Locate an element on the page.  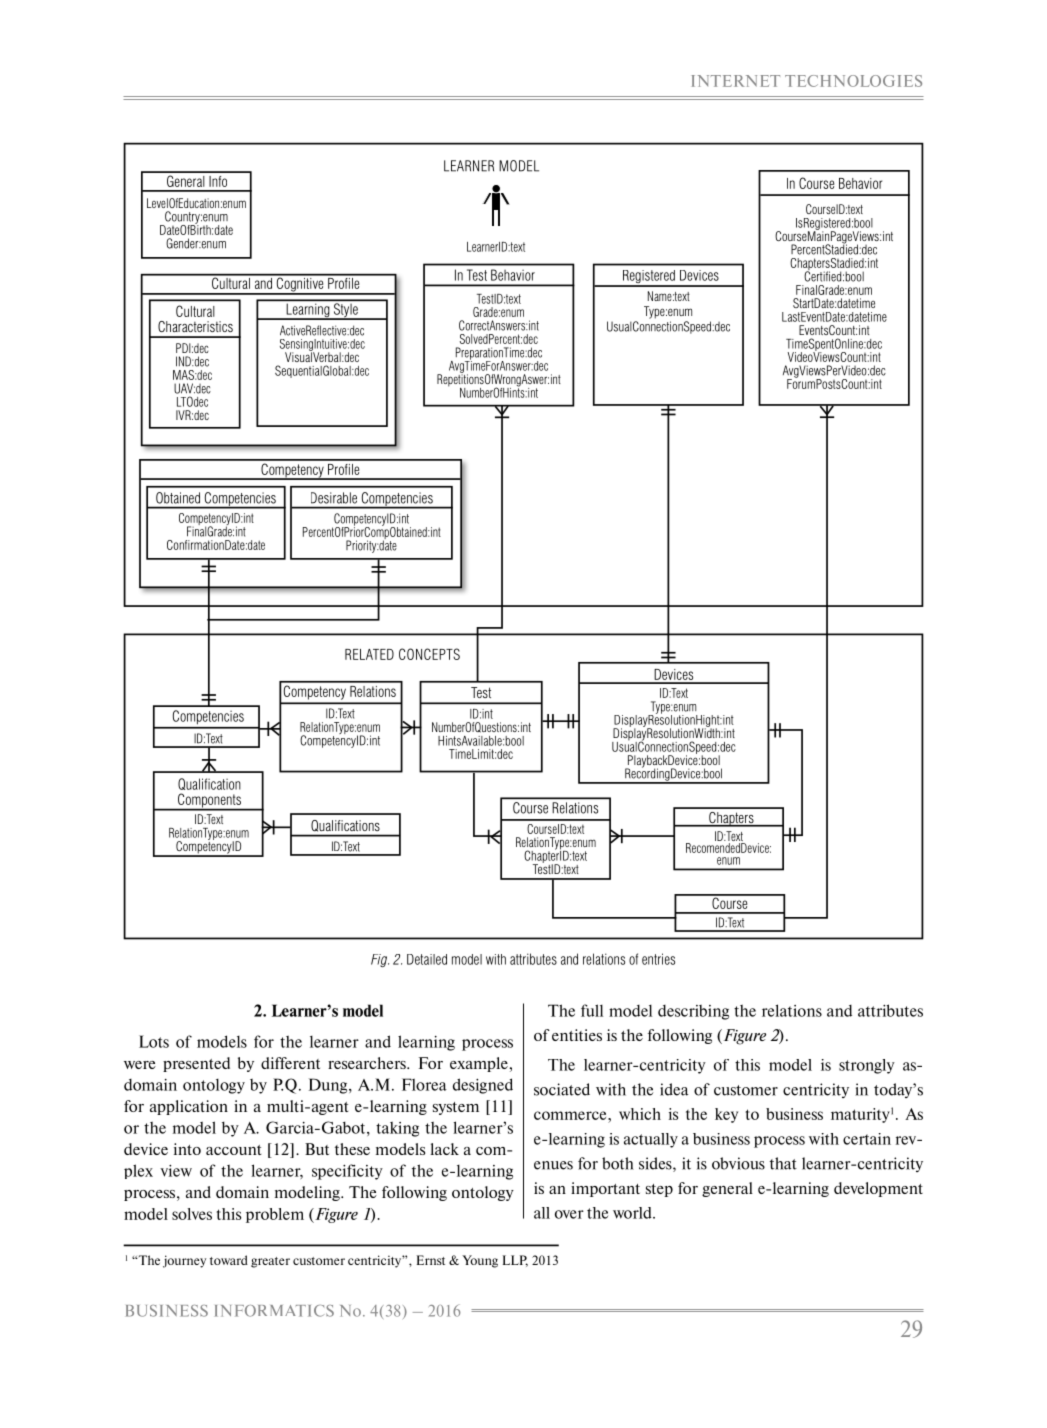
solves is located at coordinates (192, 1214).
